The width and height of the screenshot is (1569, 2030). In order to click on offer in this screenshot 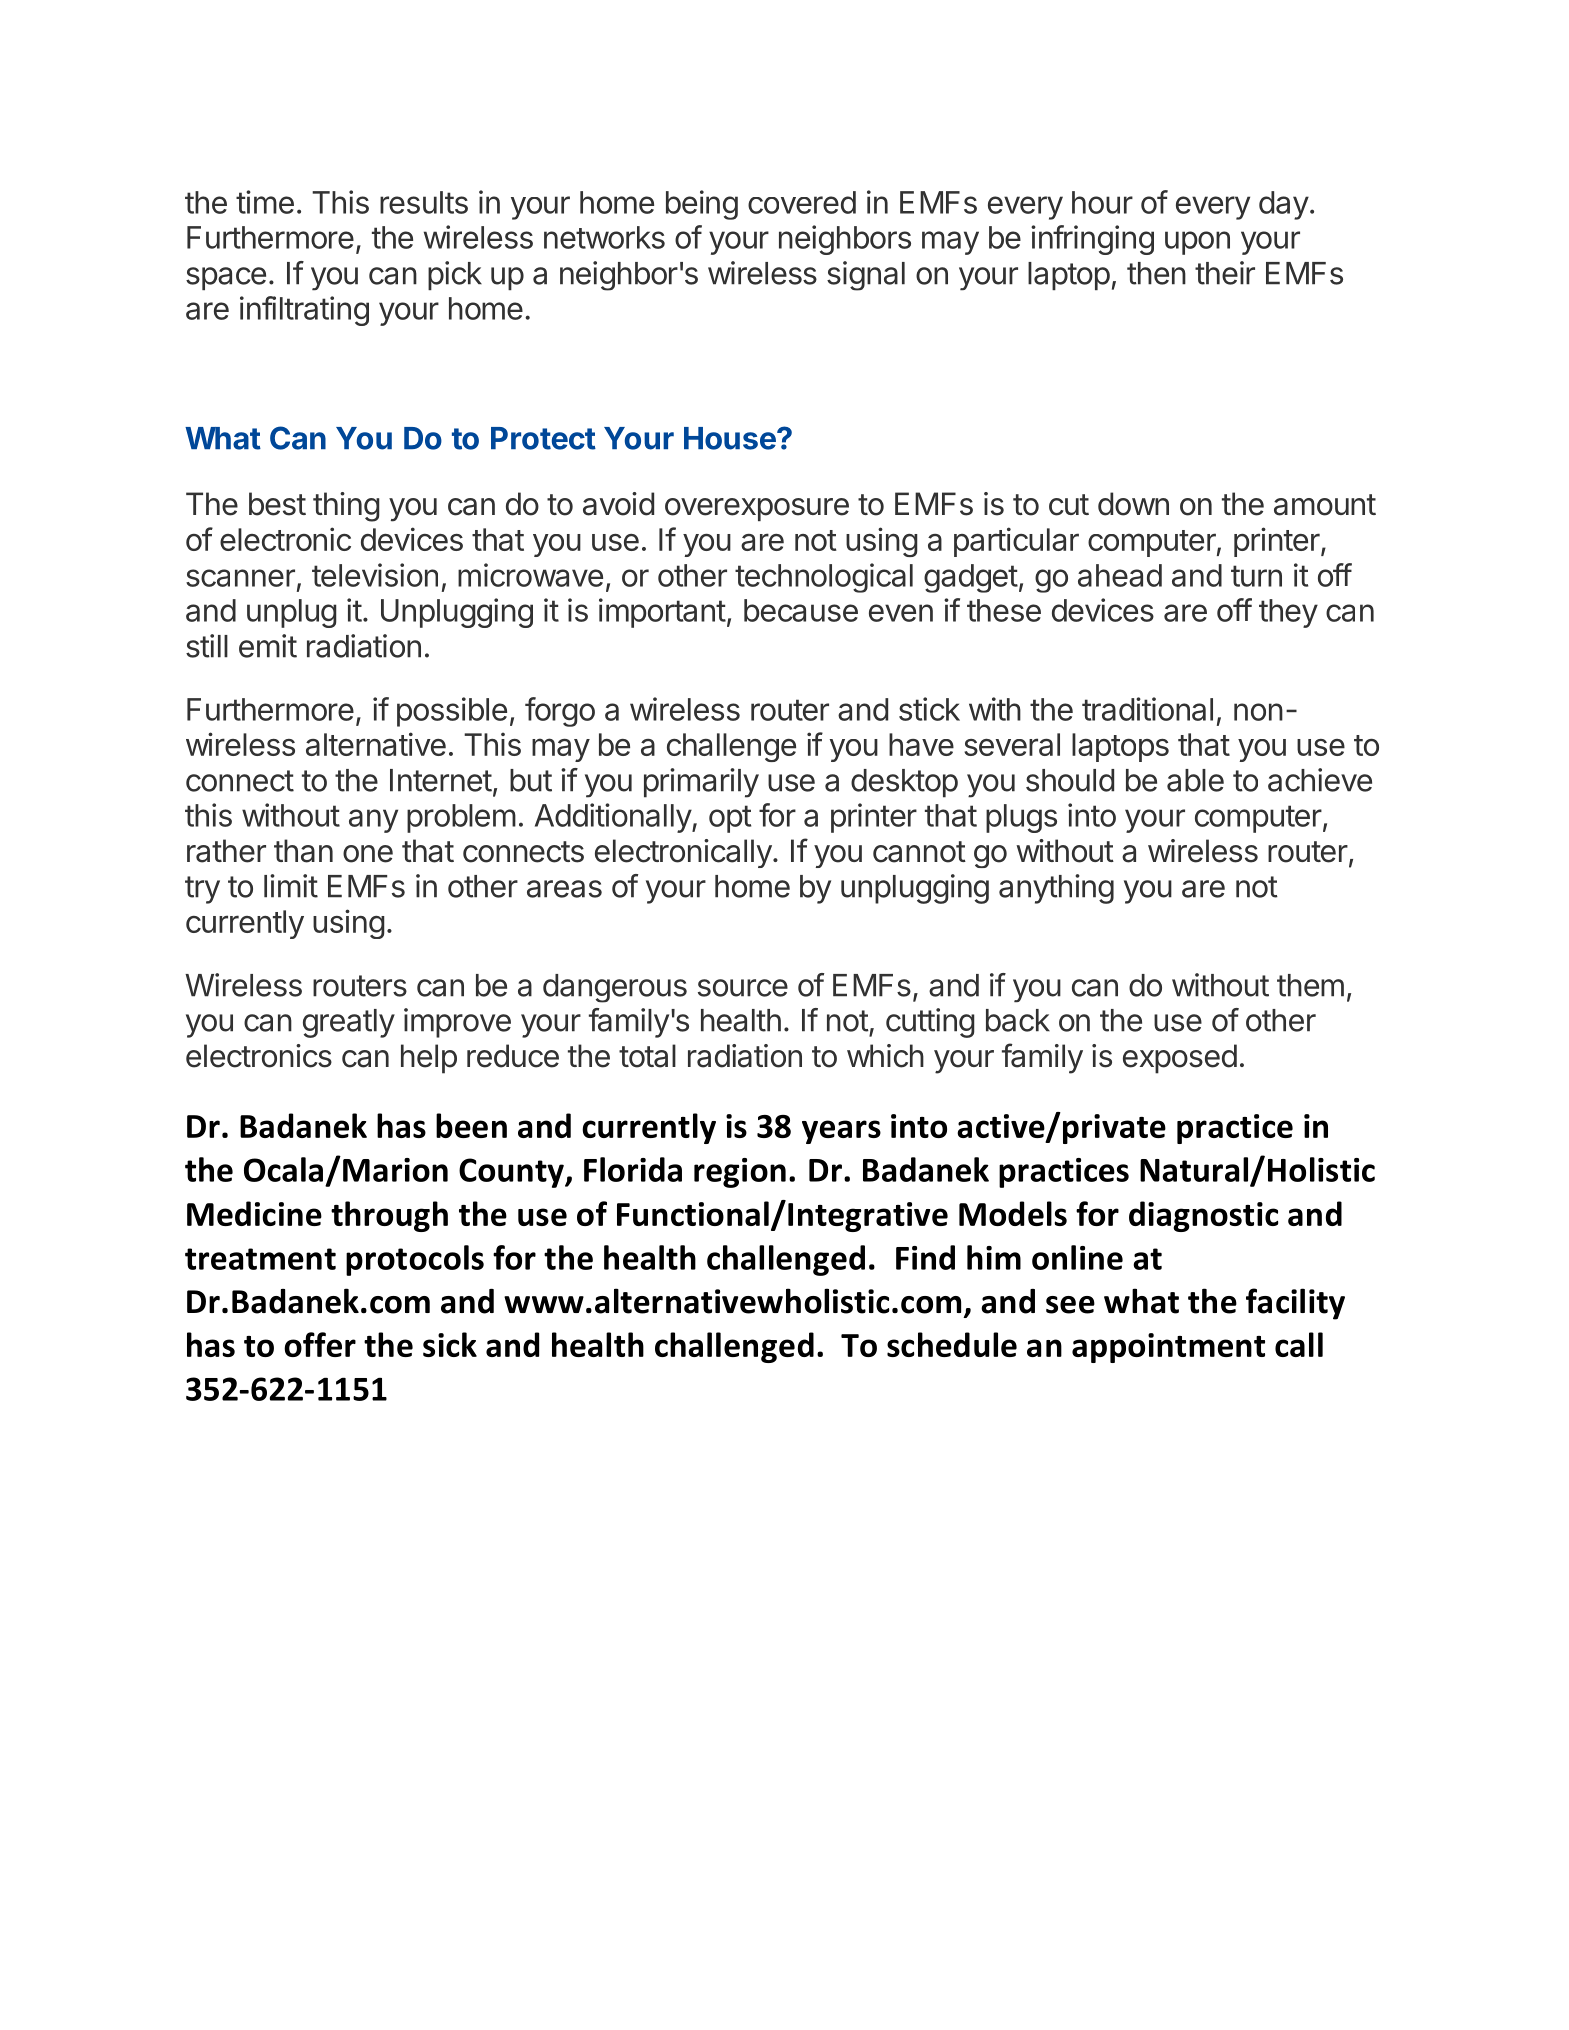, I will do `click(320, 1344)`.
